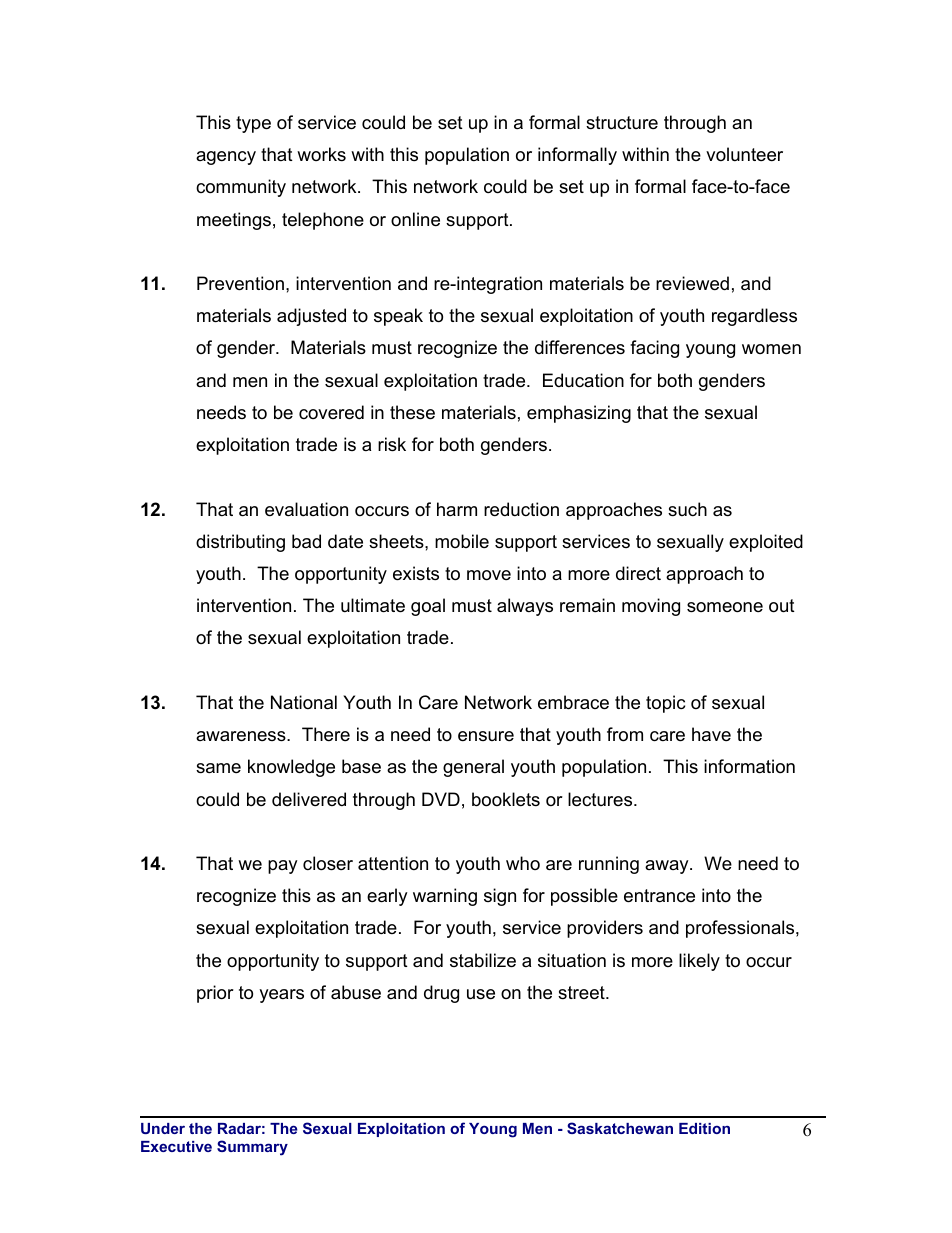  What do you see at coordinates (252, 1148) in the screenshot?
I see `Summary` at bounding box center [252, 1148].
